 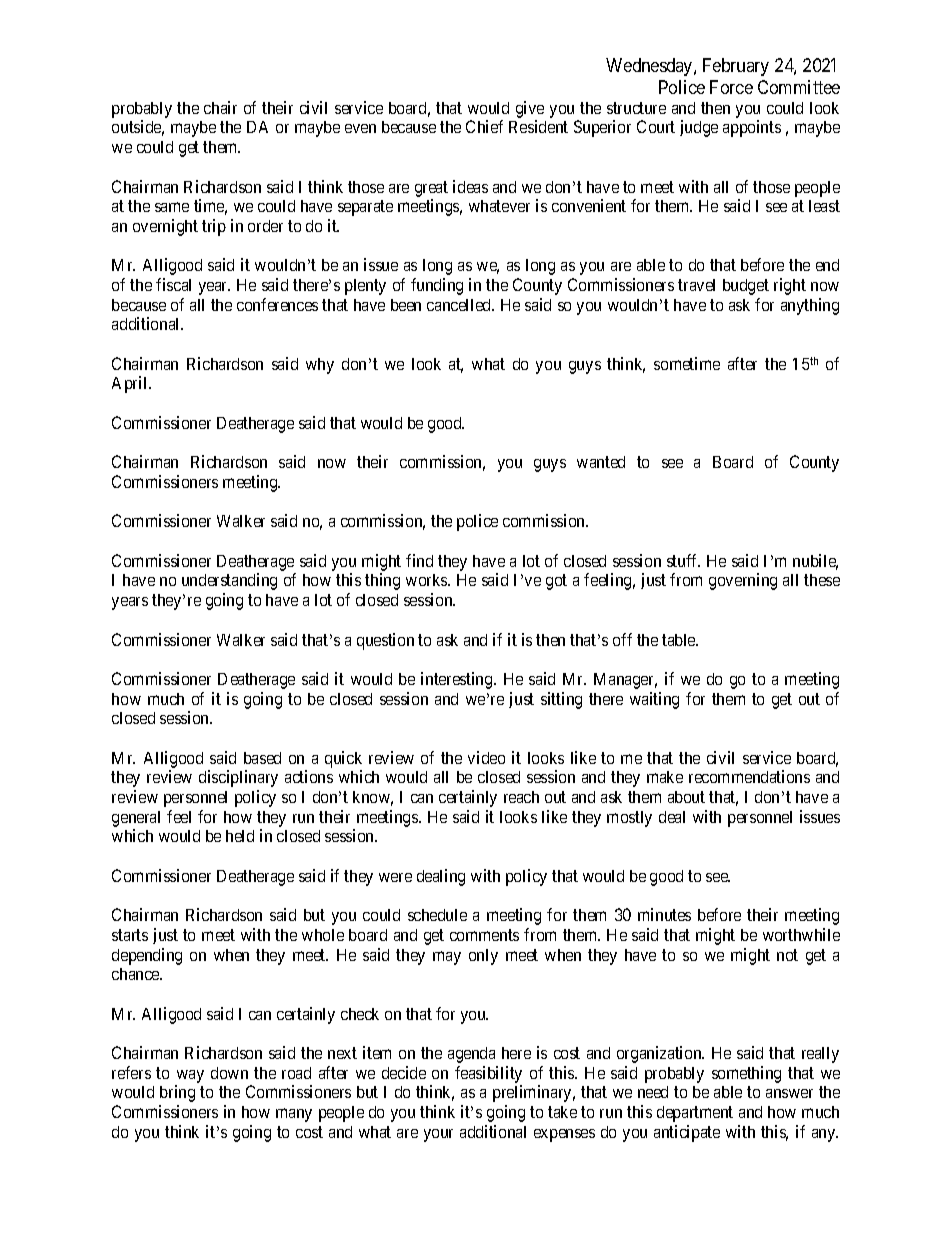 What do you see at coordinates (177, 1093) in the document?
I see `bring` at bounding box center [177, 1093].
